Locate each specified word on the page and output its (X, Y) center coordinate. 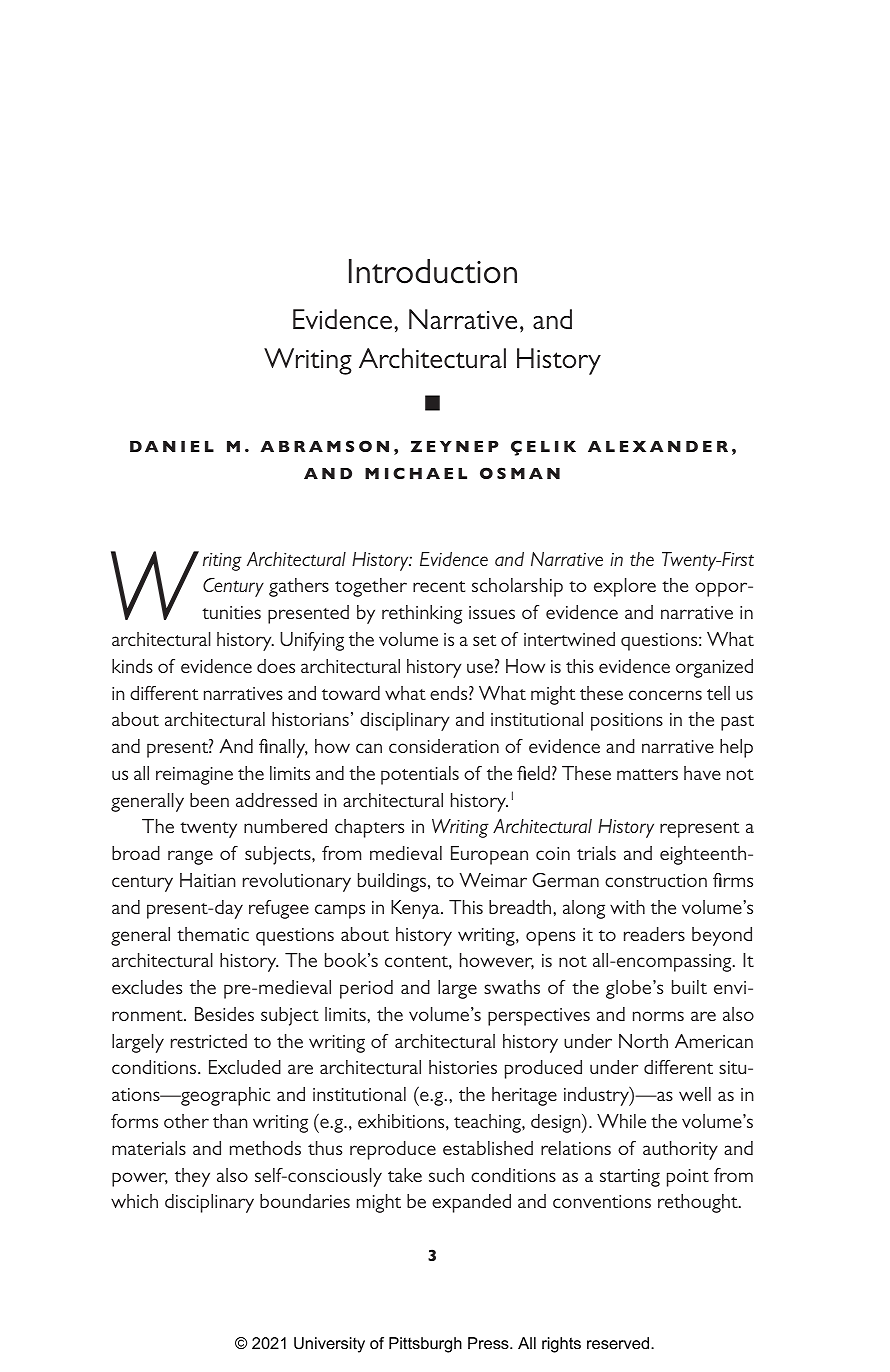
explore (625, 587)
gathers (299, 587)
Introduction (433, 271)
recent (439, 586)
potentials (420, 775)
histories (463, 1067)
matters (647, 774)
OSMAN (520, 473)
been (209, 800)
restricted (209, 1041)
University (329, 1345)
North (643, 1041)
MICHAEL (416, 473)
